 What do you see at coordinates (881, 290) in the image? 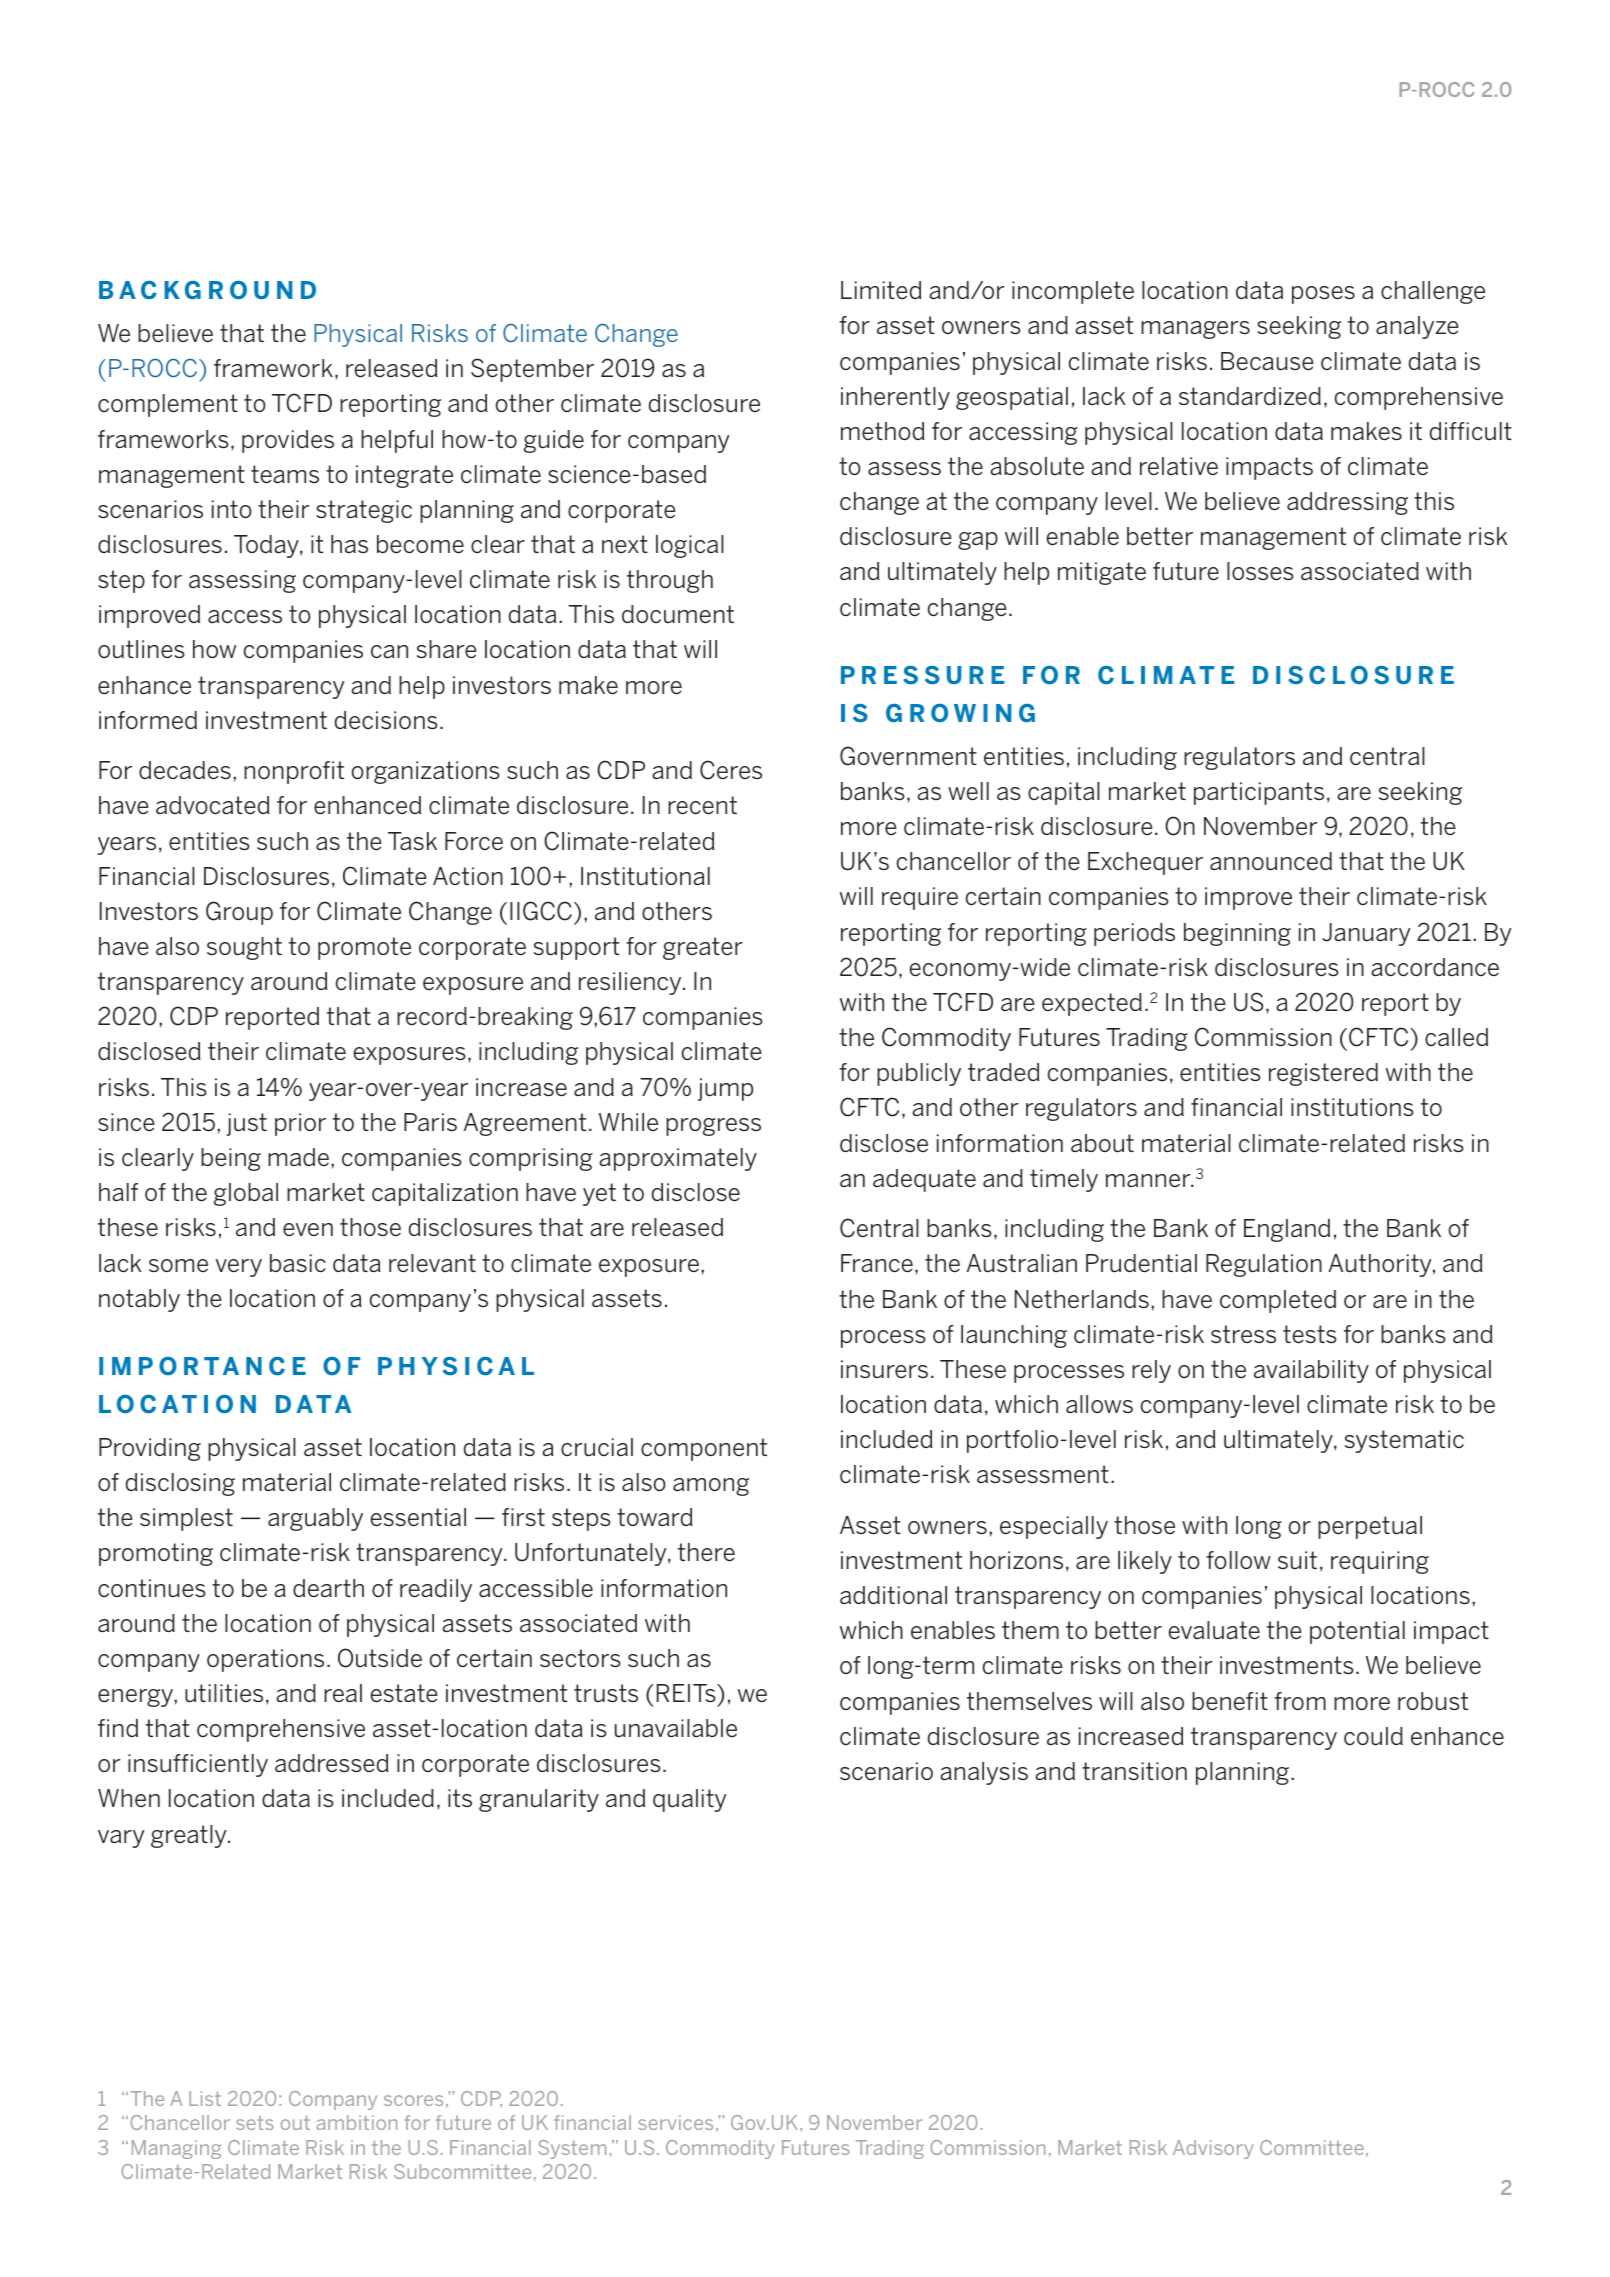
I see `Limited` at bounding box center [881, 290].
